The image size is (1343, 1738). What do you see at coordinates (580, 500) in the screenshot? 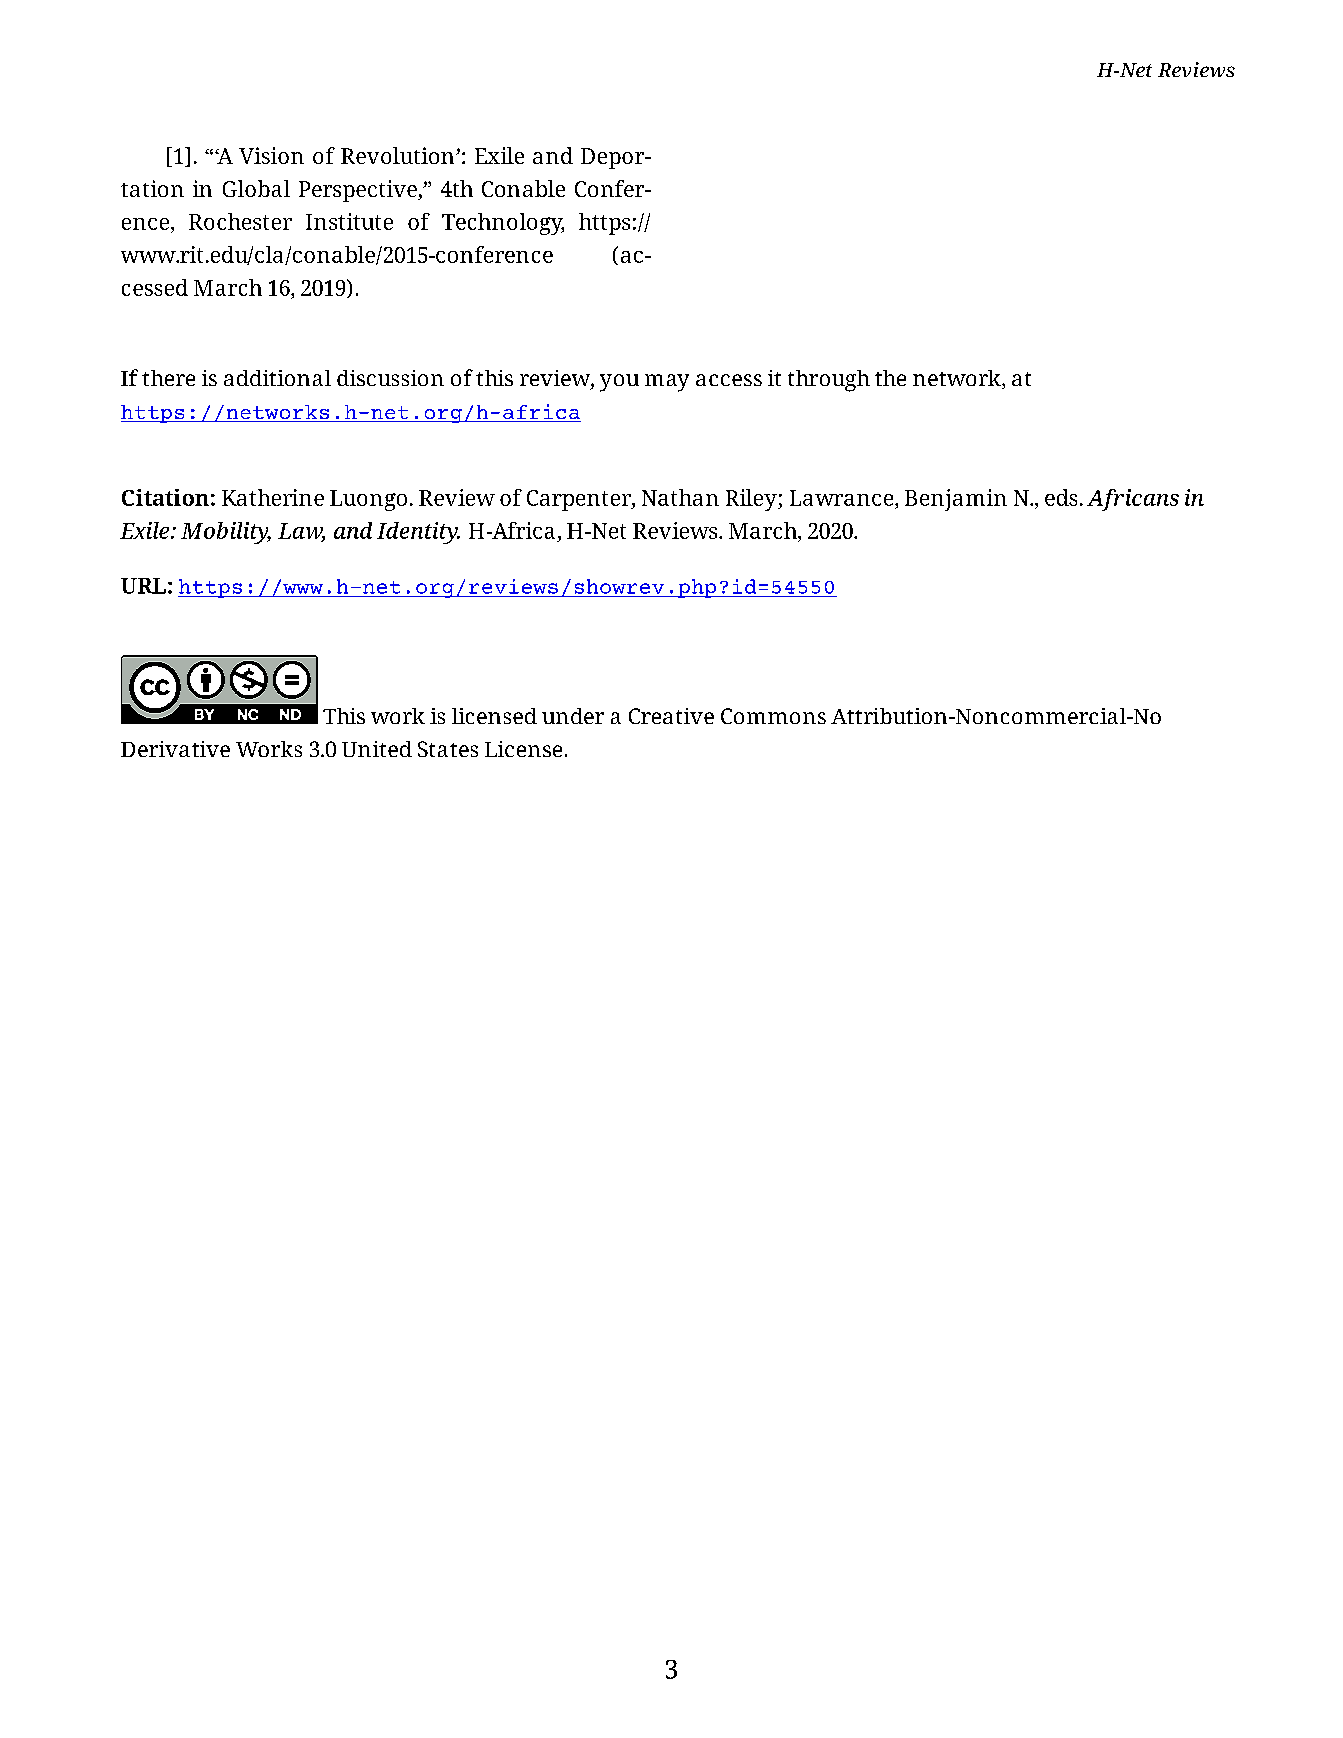
I see `Carpenter` at bounding box center [580, 500].
